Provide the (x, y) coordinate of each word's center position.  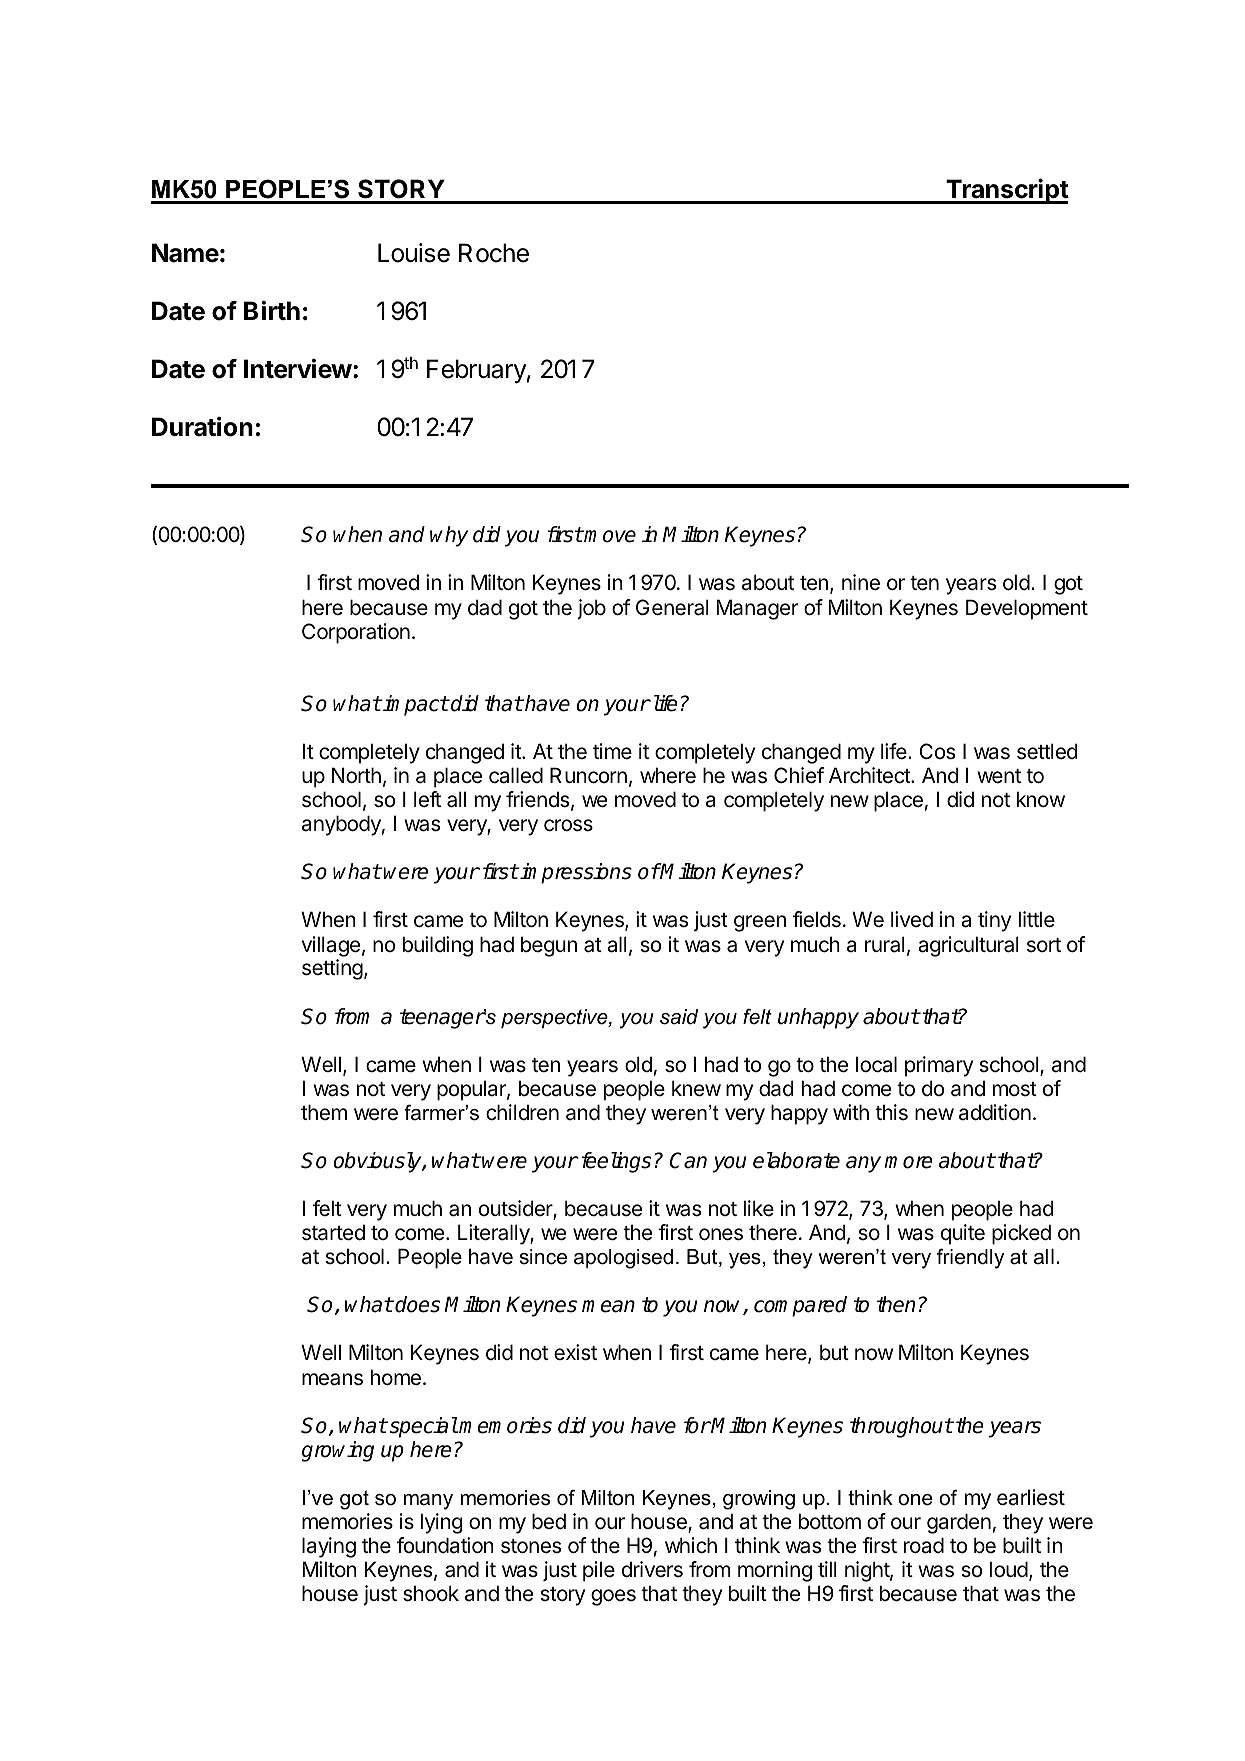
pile (599, 1571)
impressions (575, 873)
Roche (494, 253)
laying (329, 1547)
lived (912, 919)
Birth (272, 310)
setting (332, 969)
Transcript (1006, 191)
